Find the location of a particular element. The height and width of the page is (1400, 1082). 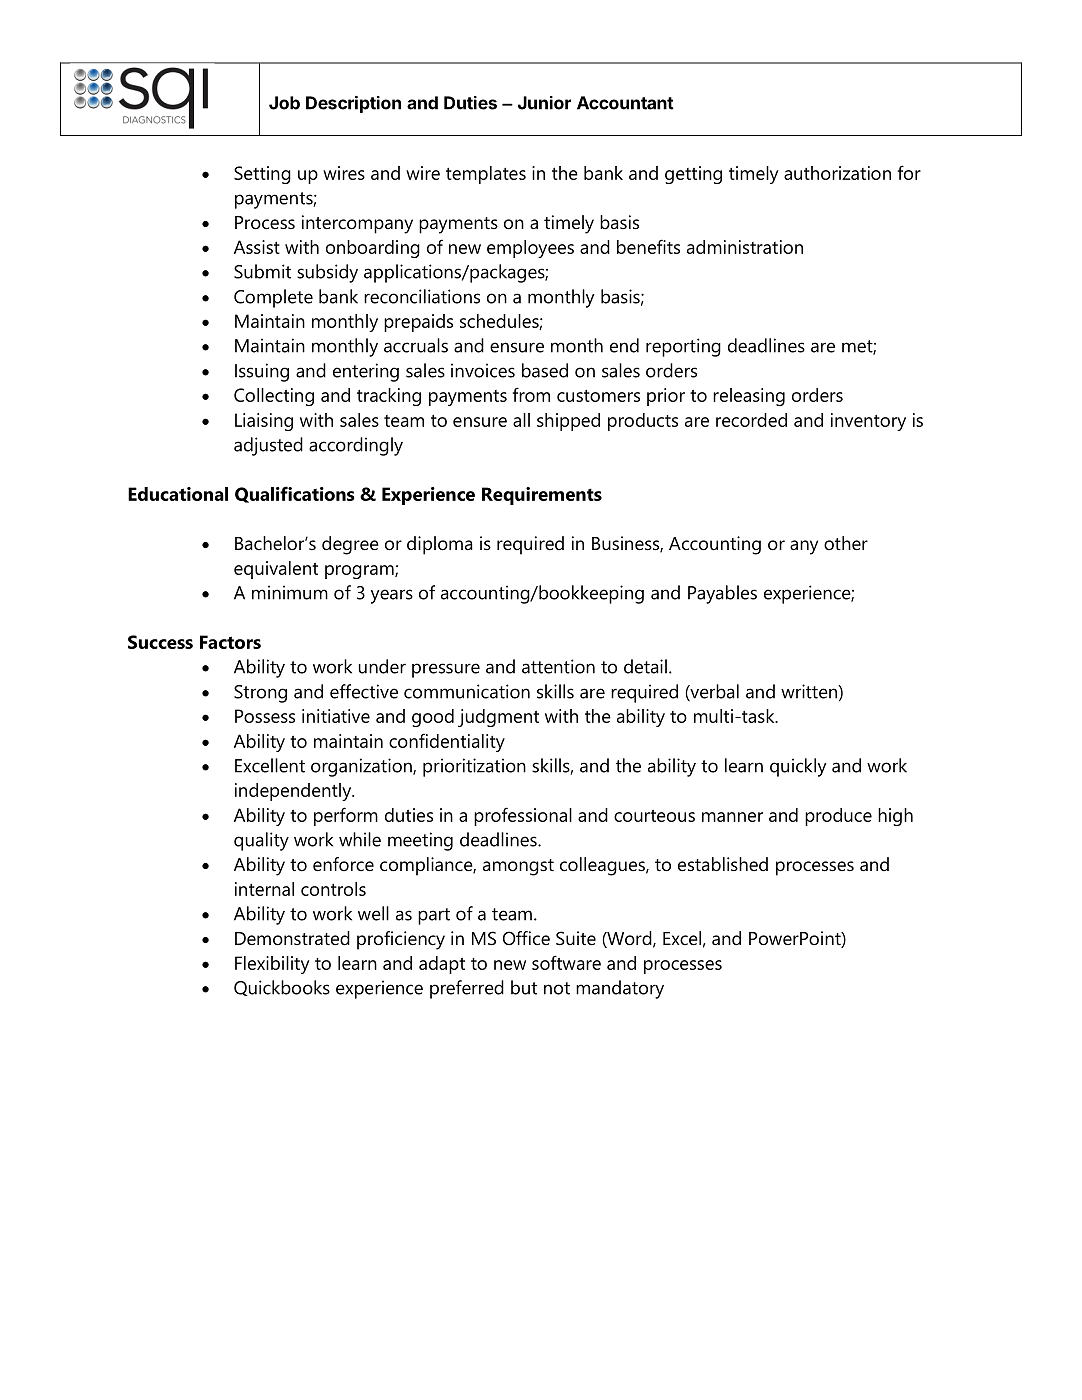

authorization is located at coordinates (837, 173).
